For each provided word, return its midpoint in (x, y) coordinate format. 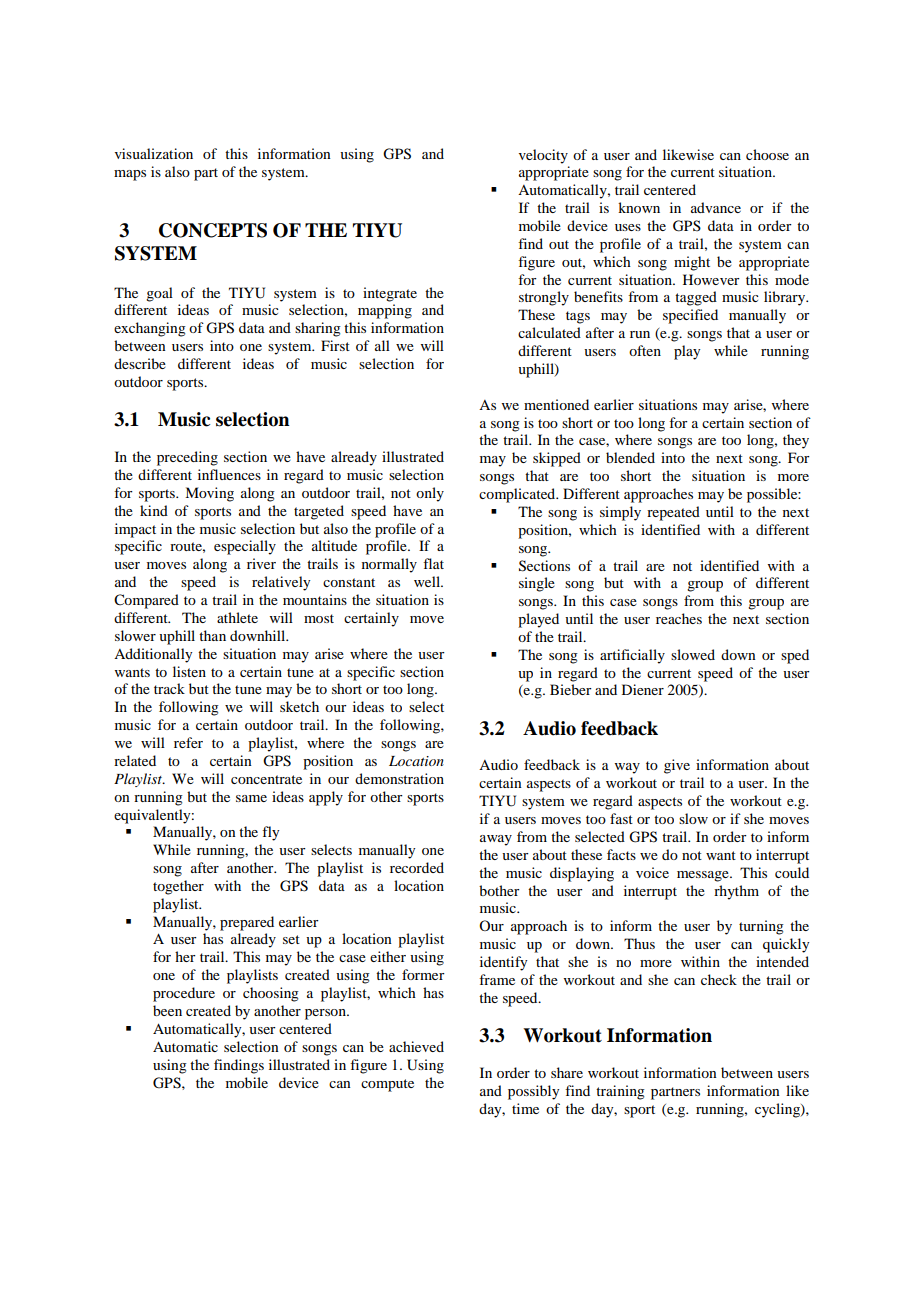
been (167, 1010)
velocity (543, 156)
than (212, 635)
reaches (679, 618)
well (428, 581)
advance (716, 207)
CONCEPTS (213, 230)
